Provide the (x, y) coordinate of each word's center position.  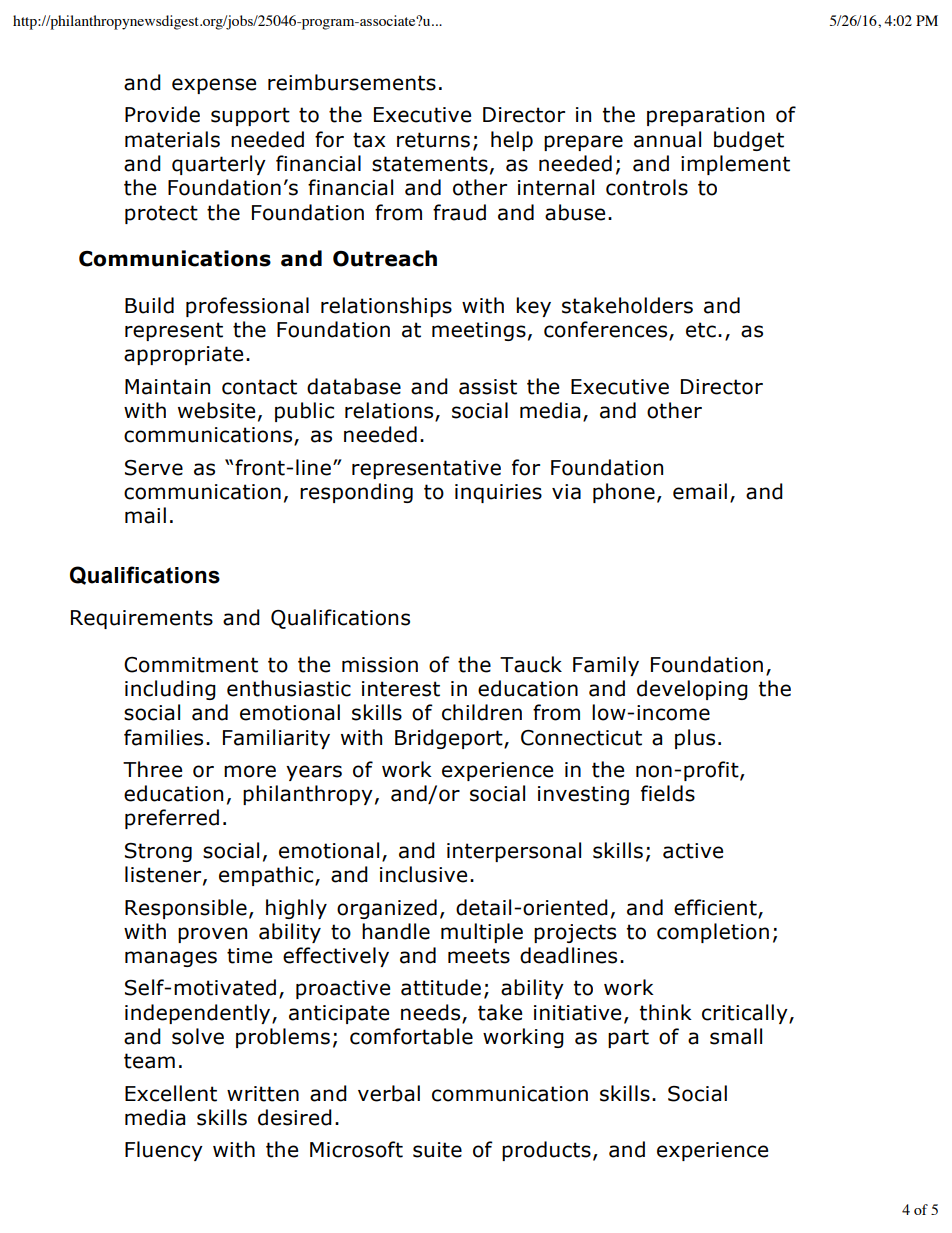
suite (437, 1150)
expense (214, 86)
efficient (715, 907)
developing (692, 690)
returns (433, 140)
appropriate (183, 355)
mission (380, 665)
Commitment (191, 665)
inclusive (423, 874)
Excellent (171, 1093)
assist (488, 387)
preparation (705, 116)
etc (701, 330)
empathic (267, 876)
